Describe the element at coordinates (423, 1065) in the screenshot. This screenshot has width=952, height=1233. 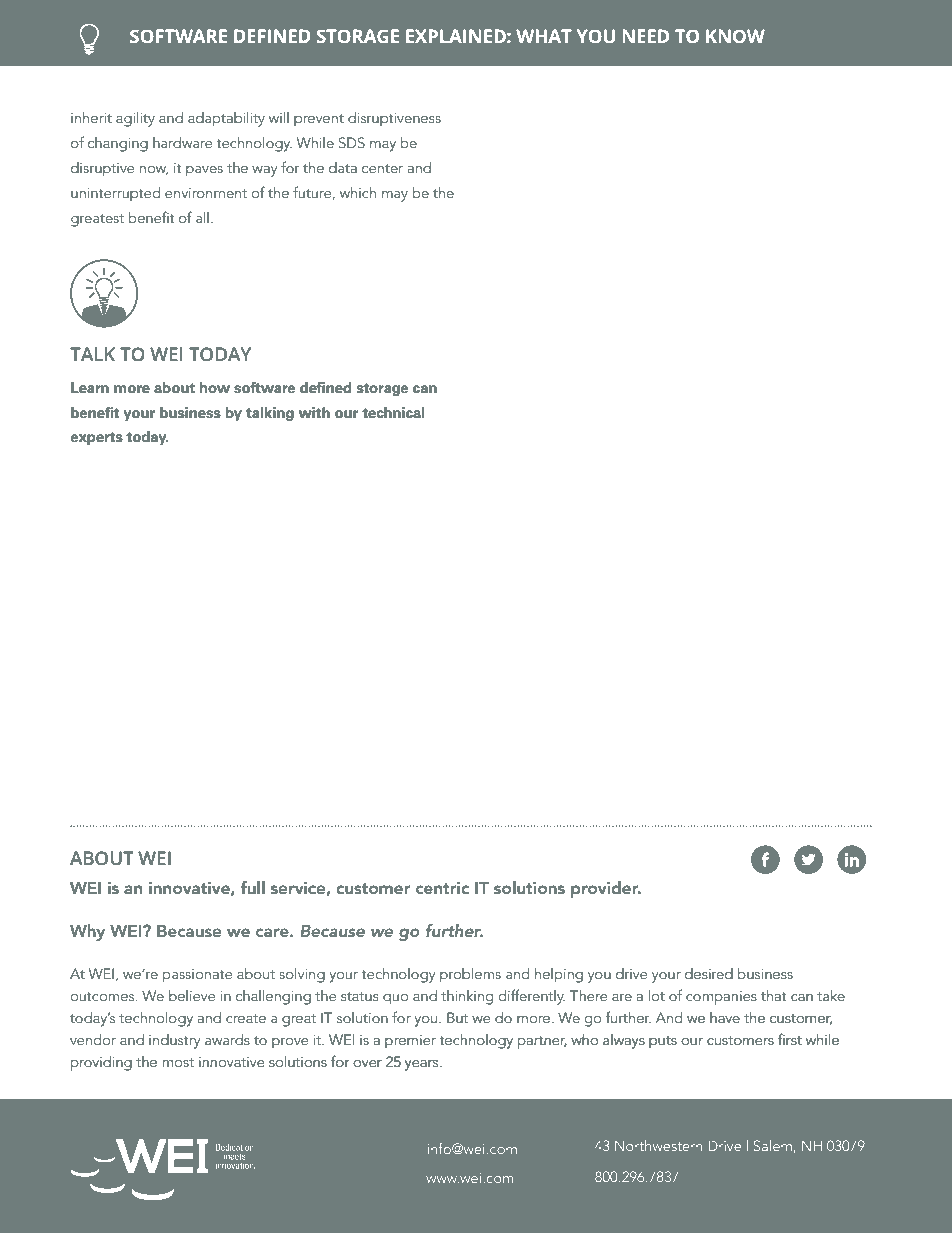
I see `years` at that location.
